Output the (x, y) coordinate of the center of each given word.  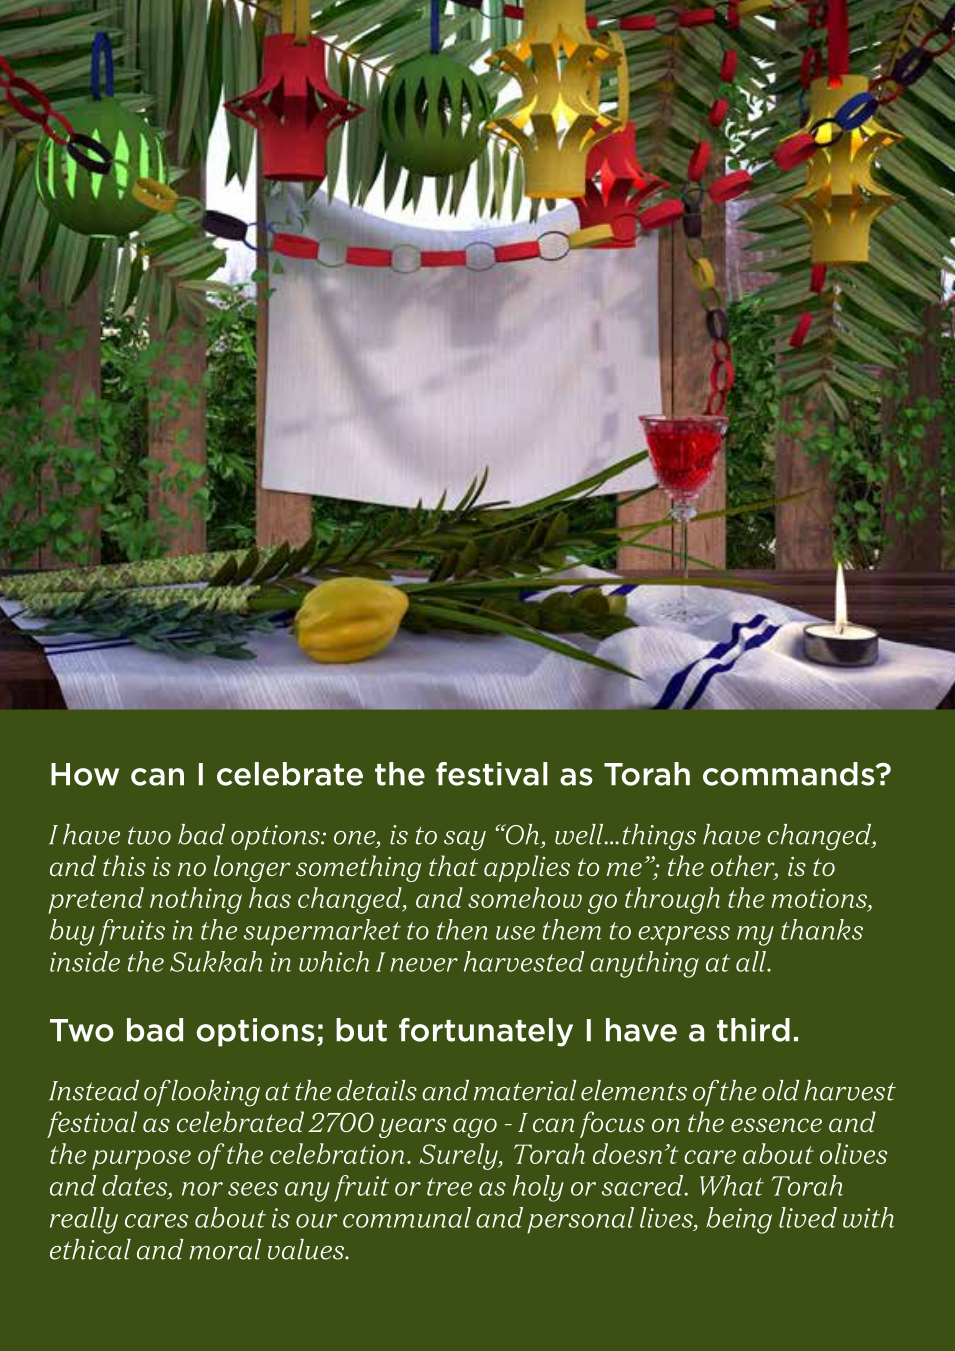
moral (225, 1249)
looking (215, 1093)
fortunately (486, 1032)
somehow (525, 897)
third (753, 1030)
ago (475, 1128)
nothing (196, 900)
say (465, 841)
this (124, 865)
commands (790, 774)
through (672, 900)
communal (407, 1217)
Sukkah (216, 961)
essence (776, 1125)
